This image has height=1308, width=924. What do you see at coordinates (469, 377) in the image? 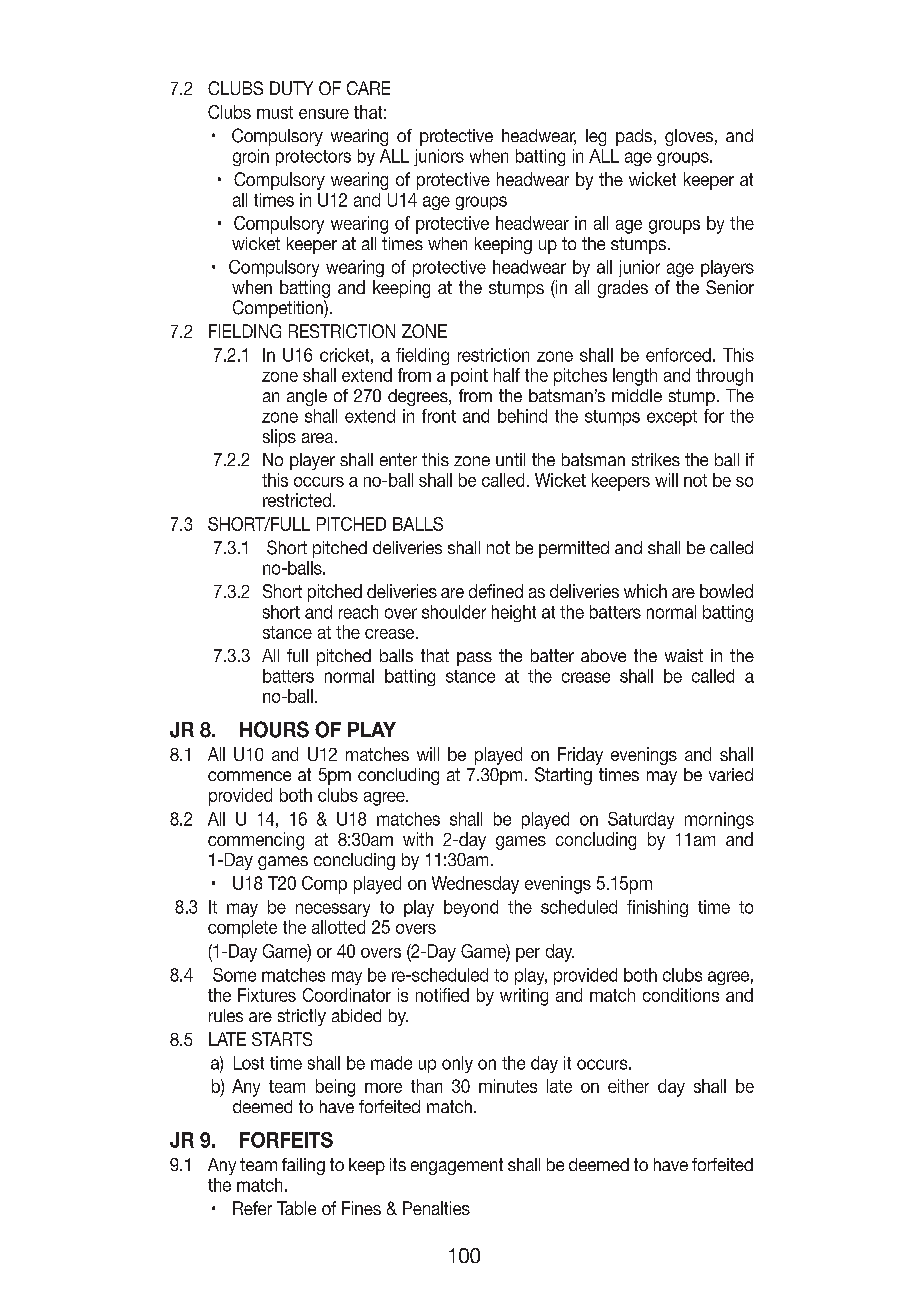
I see `point` at bounding box center [469, 377].
